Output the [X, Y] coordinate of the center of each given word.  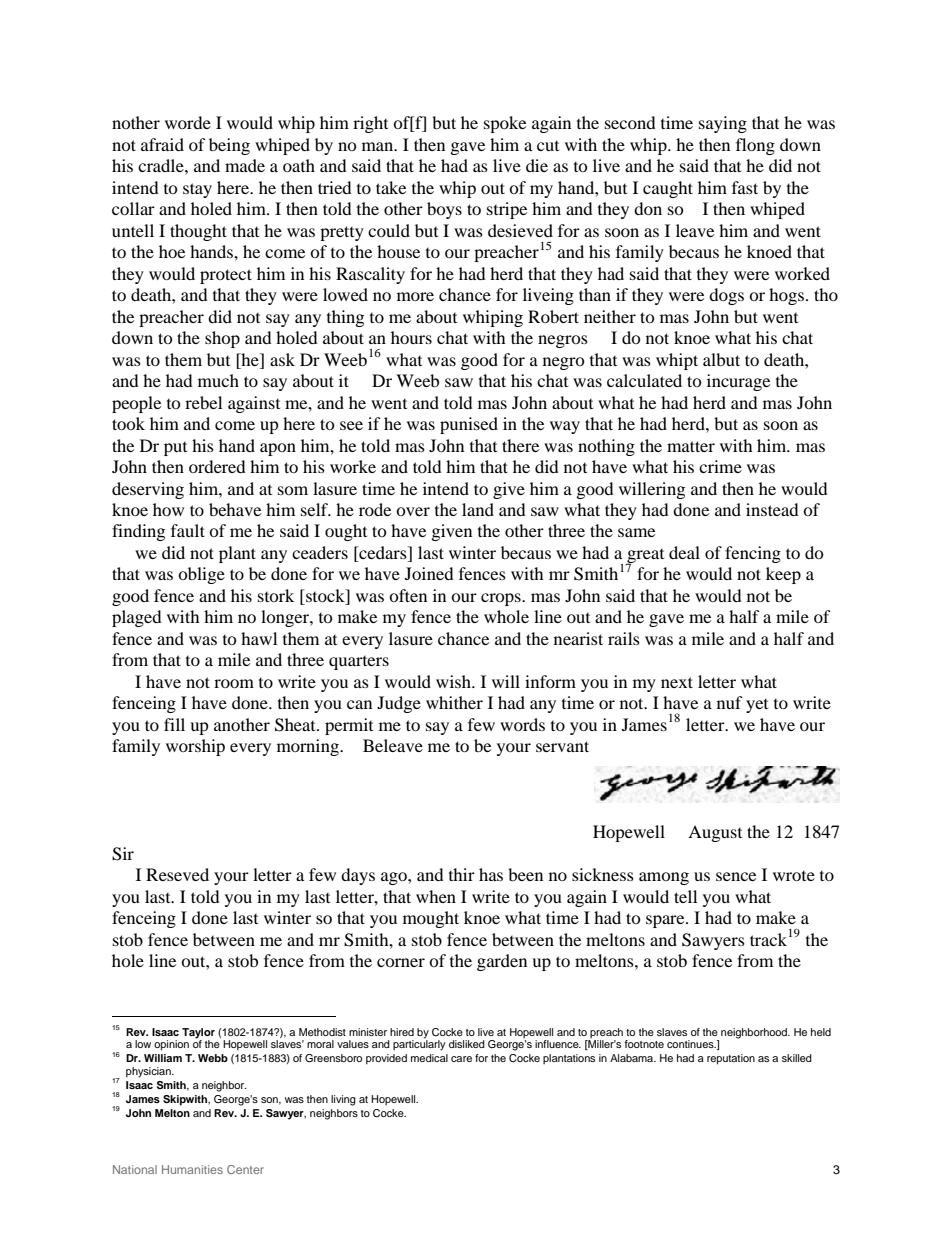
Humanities [192, 1169]
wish [454, 681]
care [461, 1059]
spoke [505, 124]
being [229, 146]
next [677, 682]
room [234, 683]
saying [723, 124]
